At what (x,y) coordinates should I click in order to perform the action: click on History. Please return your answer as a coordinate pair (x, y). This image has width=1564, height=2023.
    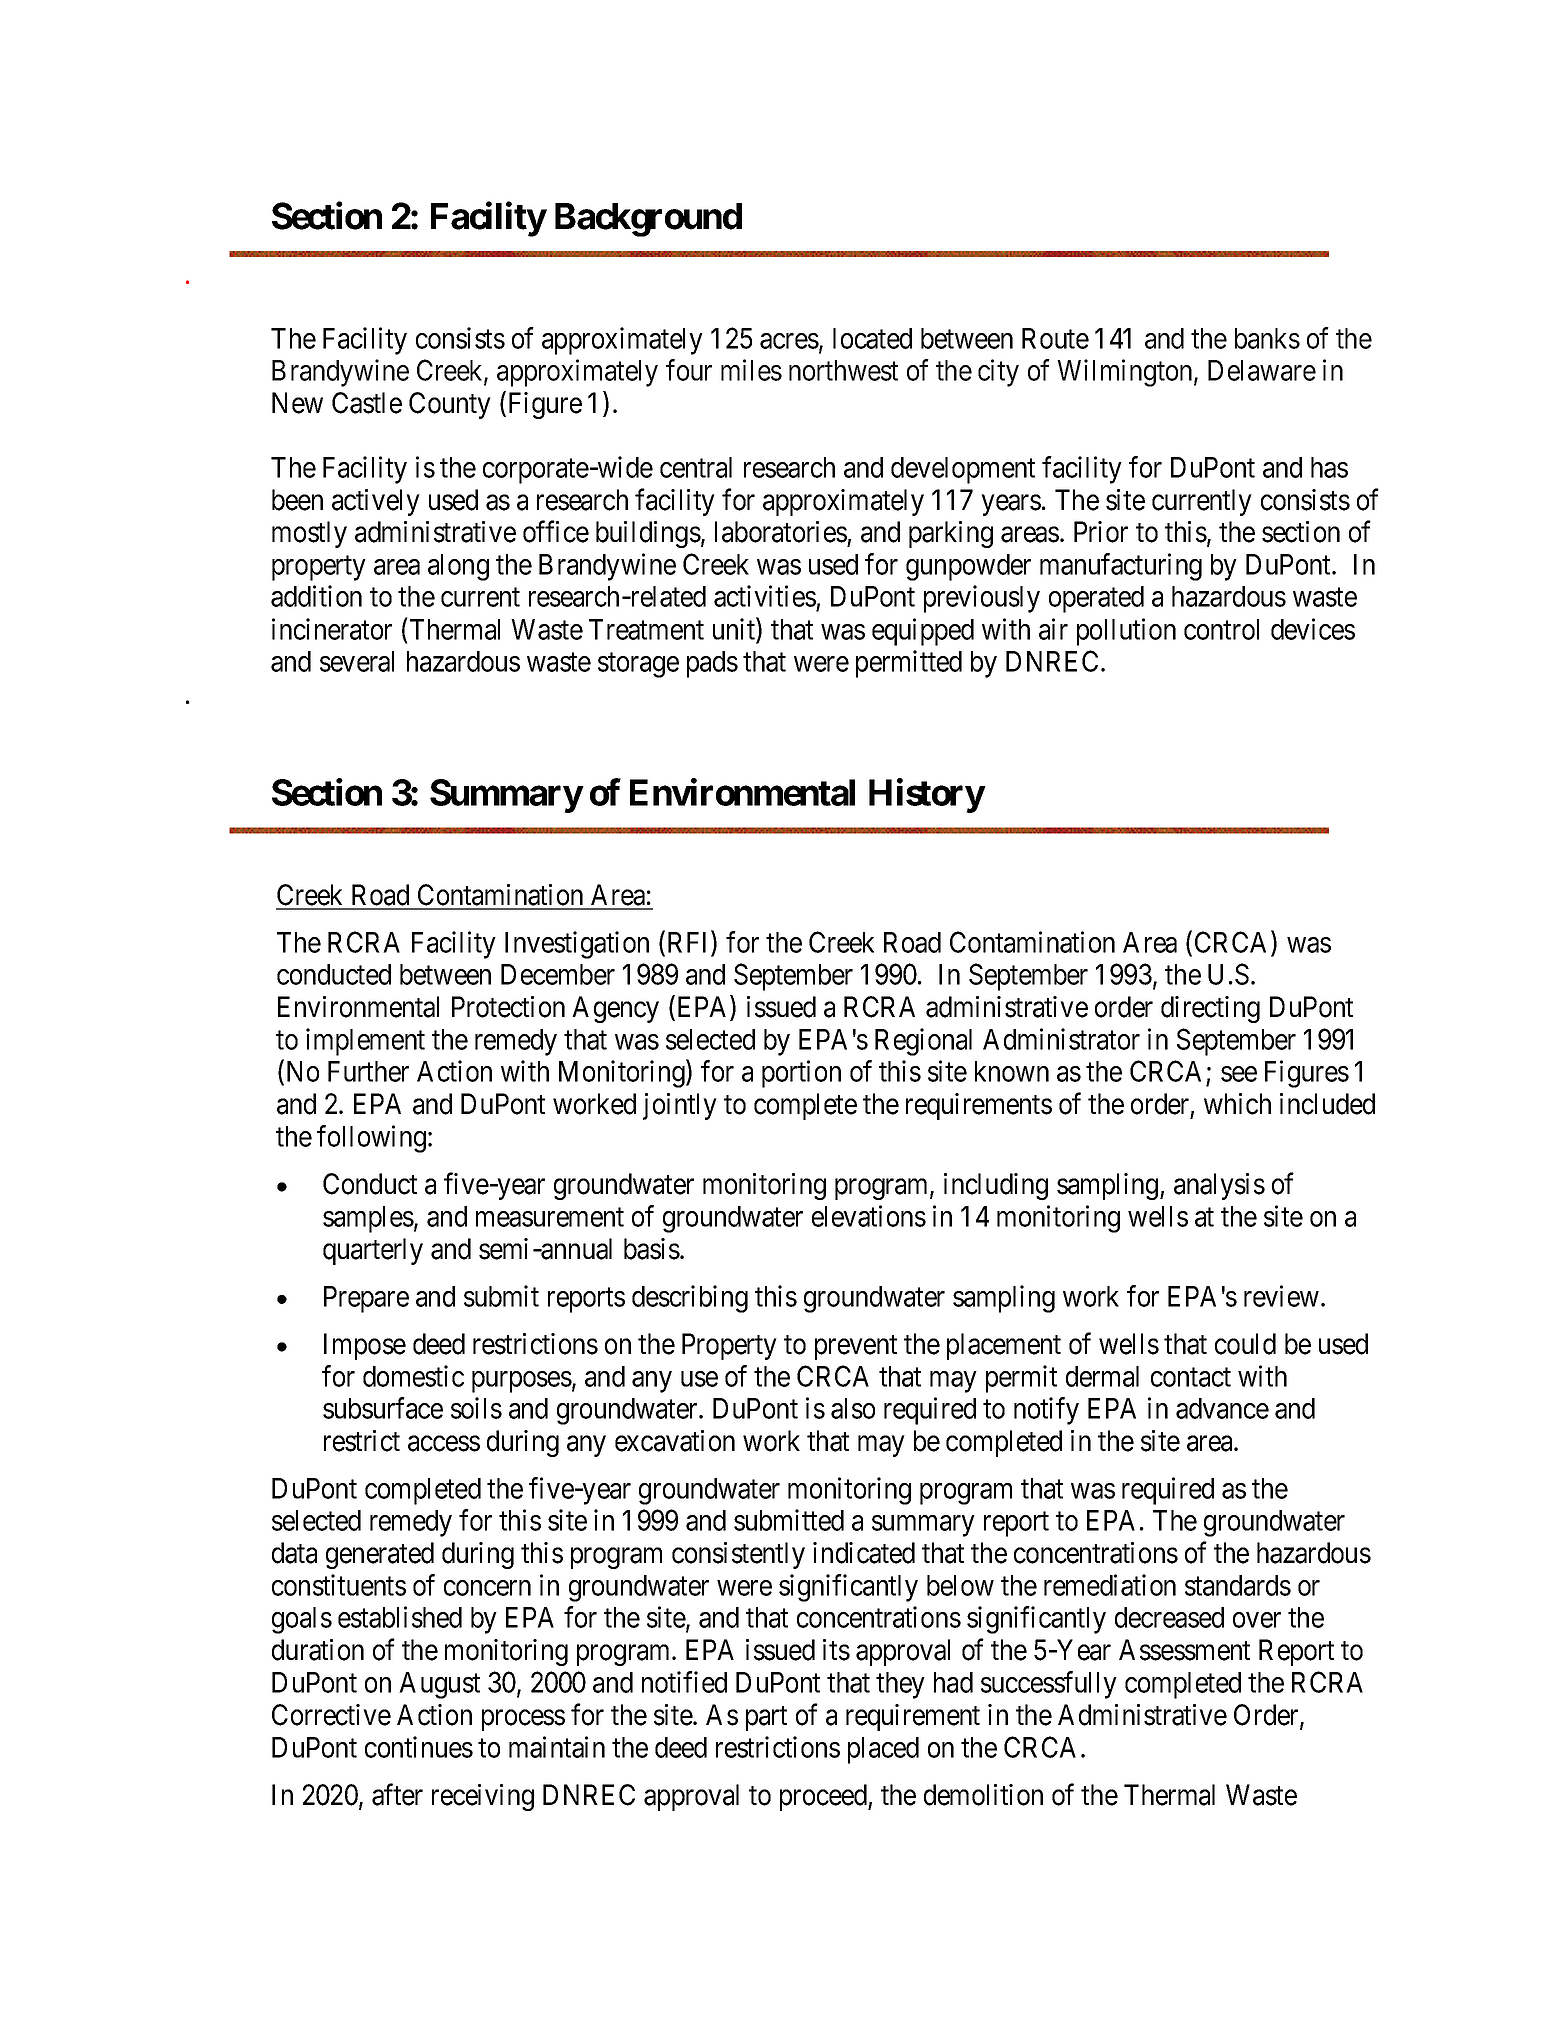
    Looking at the image, I should click on (927, 795).
